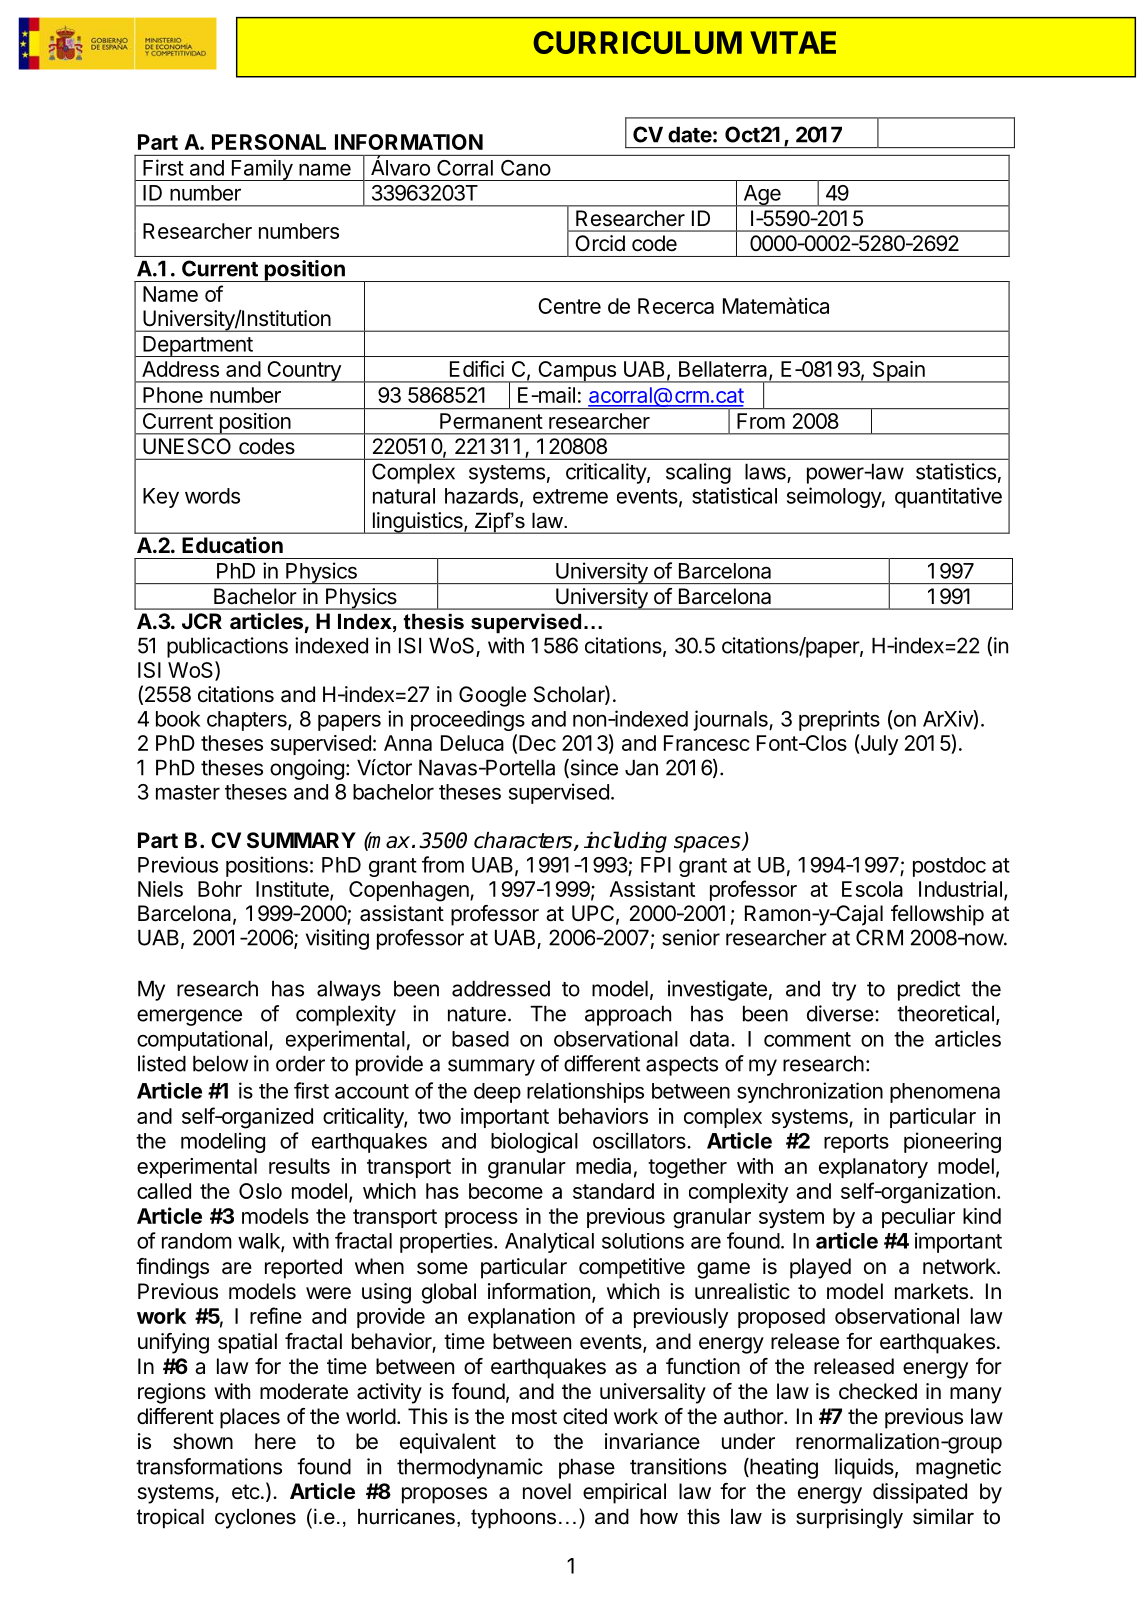 The height and width of the screenshot is (1619, 1145). Describe the element at coordinates (841, 1013) in the screenshot. I see `diverse` at that location.
